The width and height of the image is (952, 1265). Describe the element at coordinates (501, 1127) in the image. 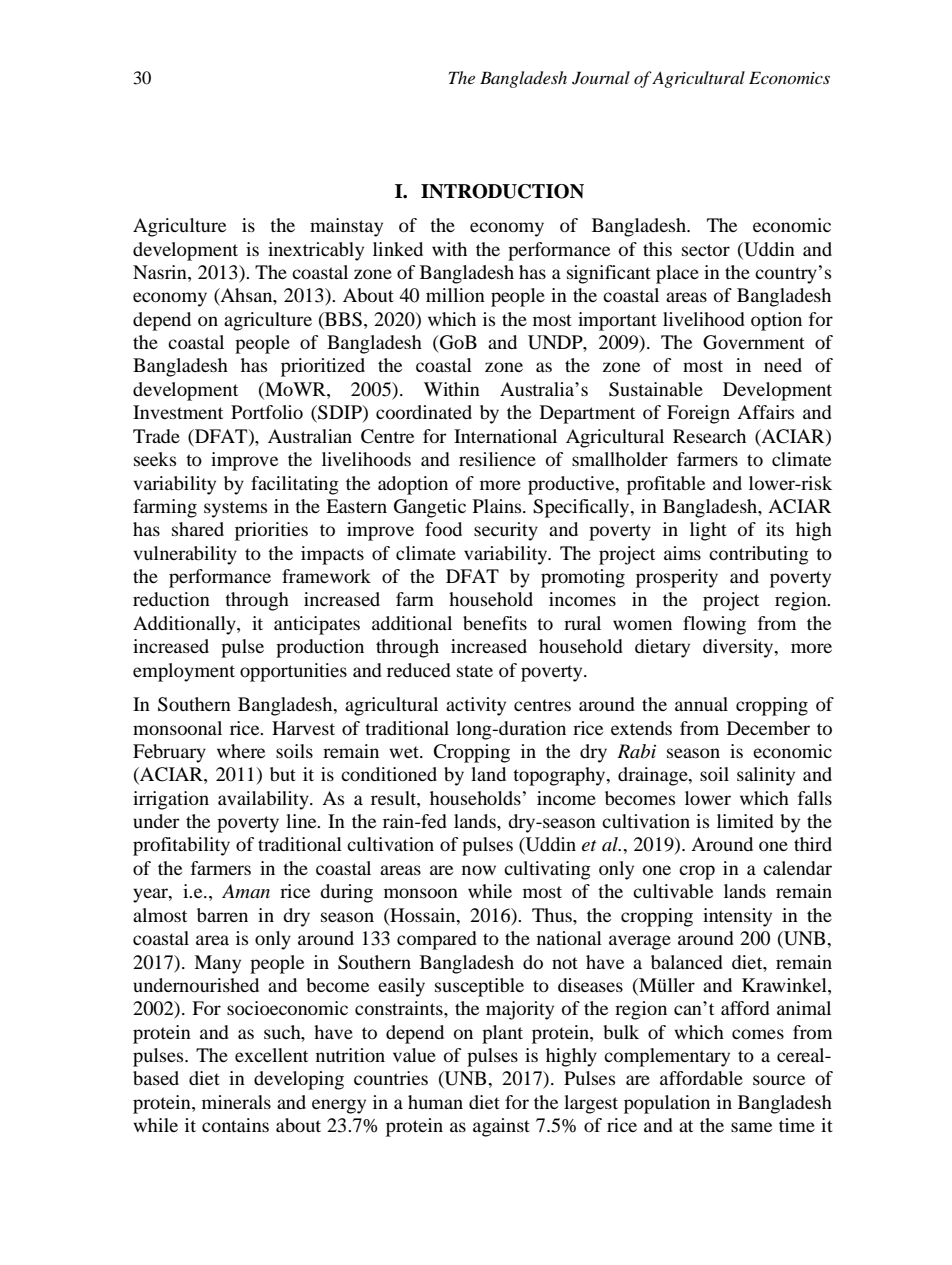

I see `against` at that location.
